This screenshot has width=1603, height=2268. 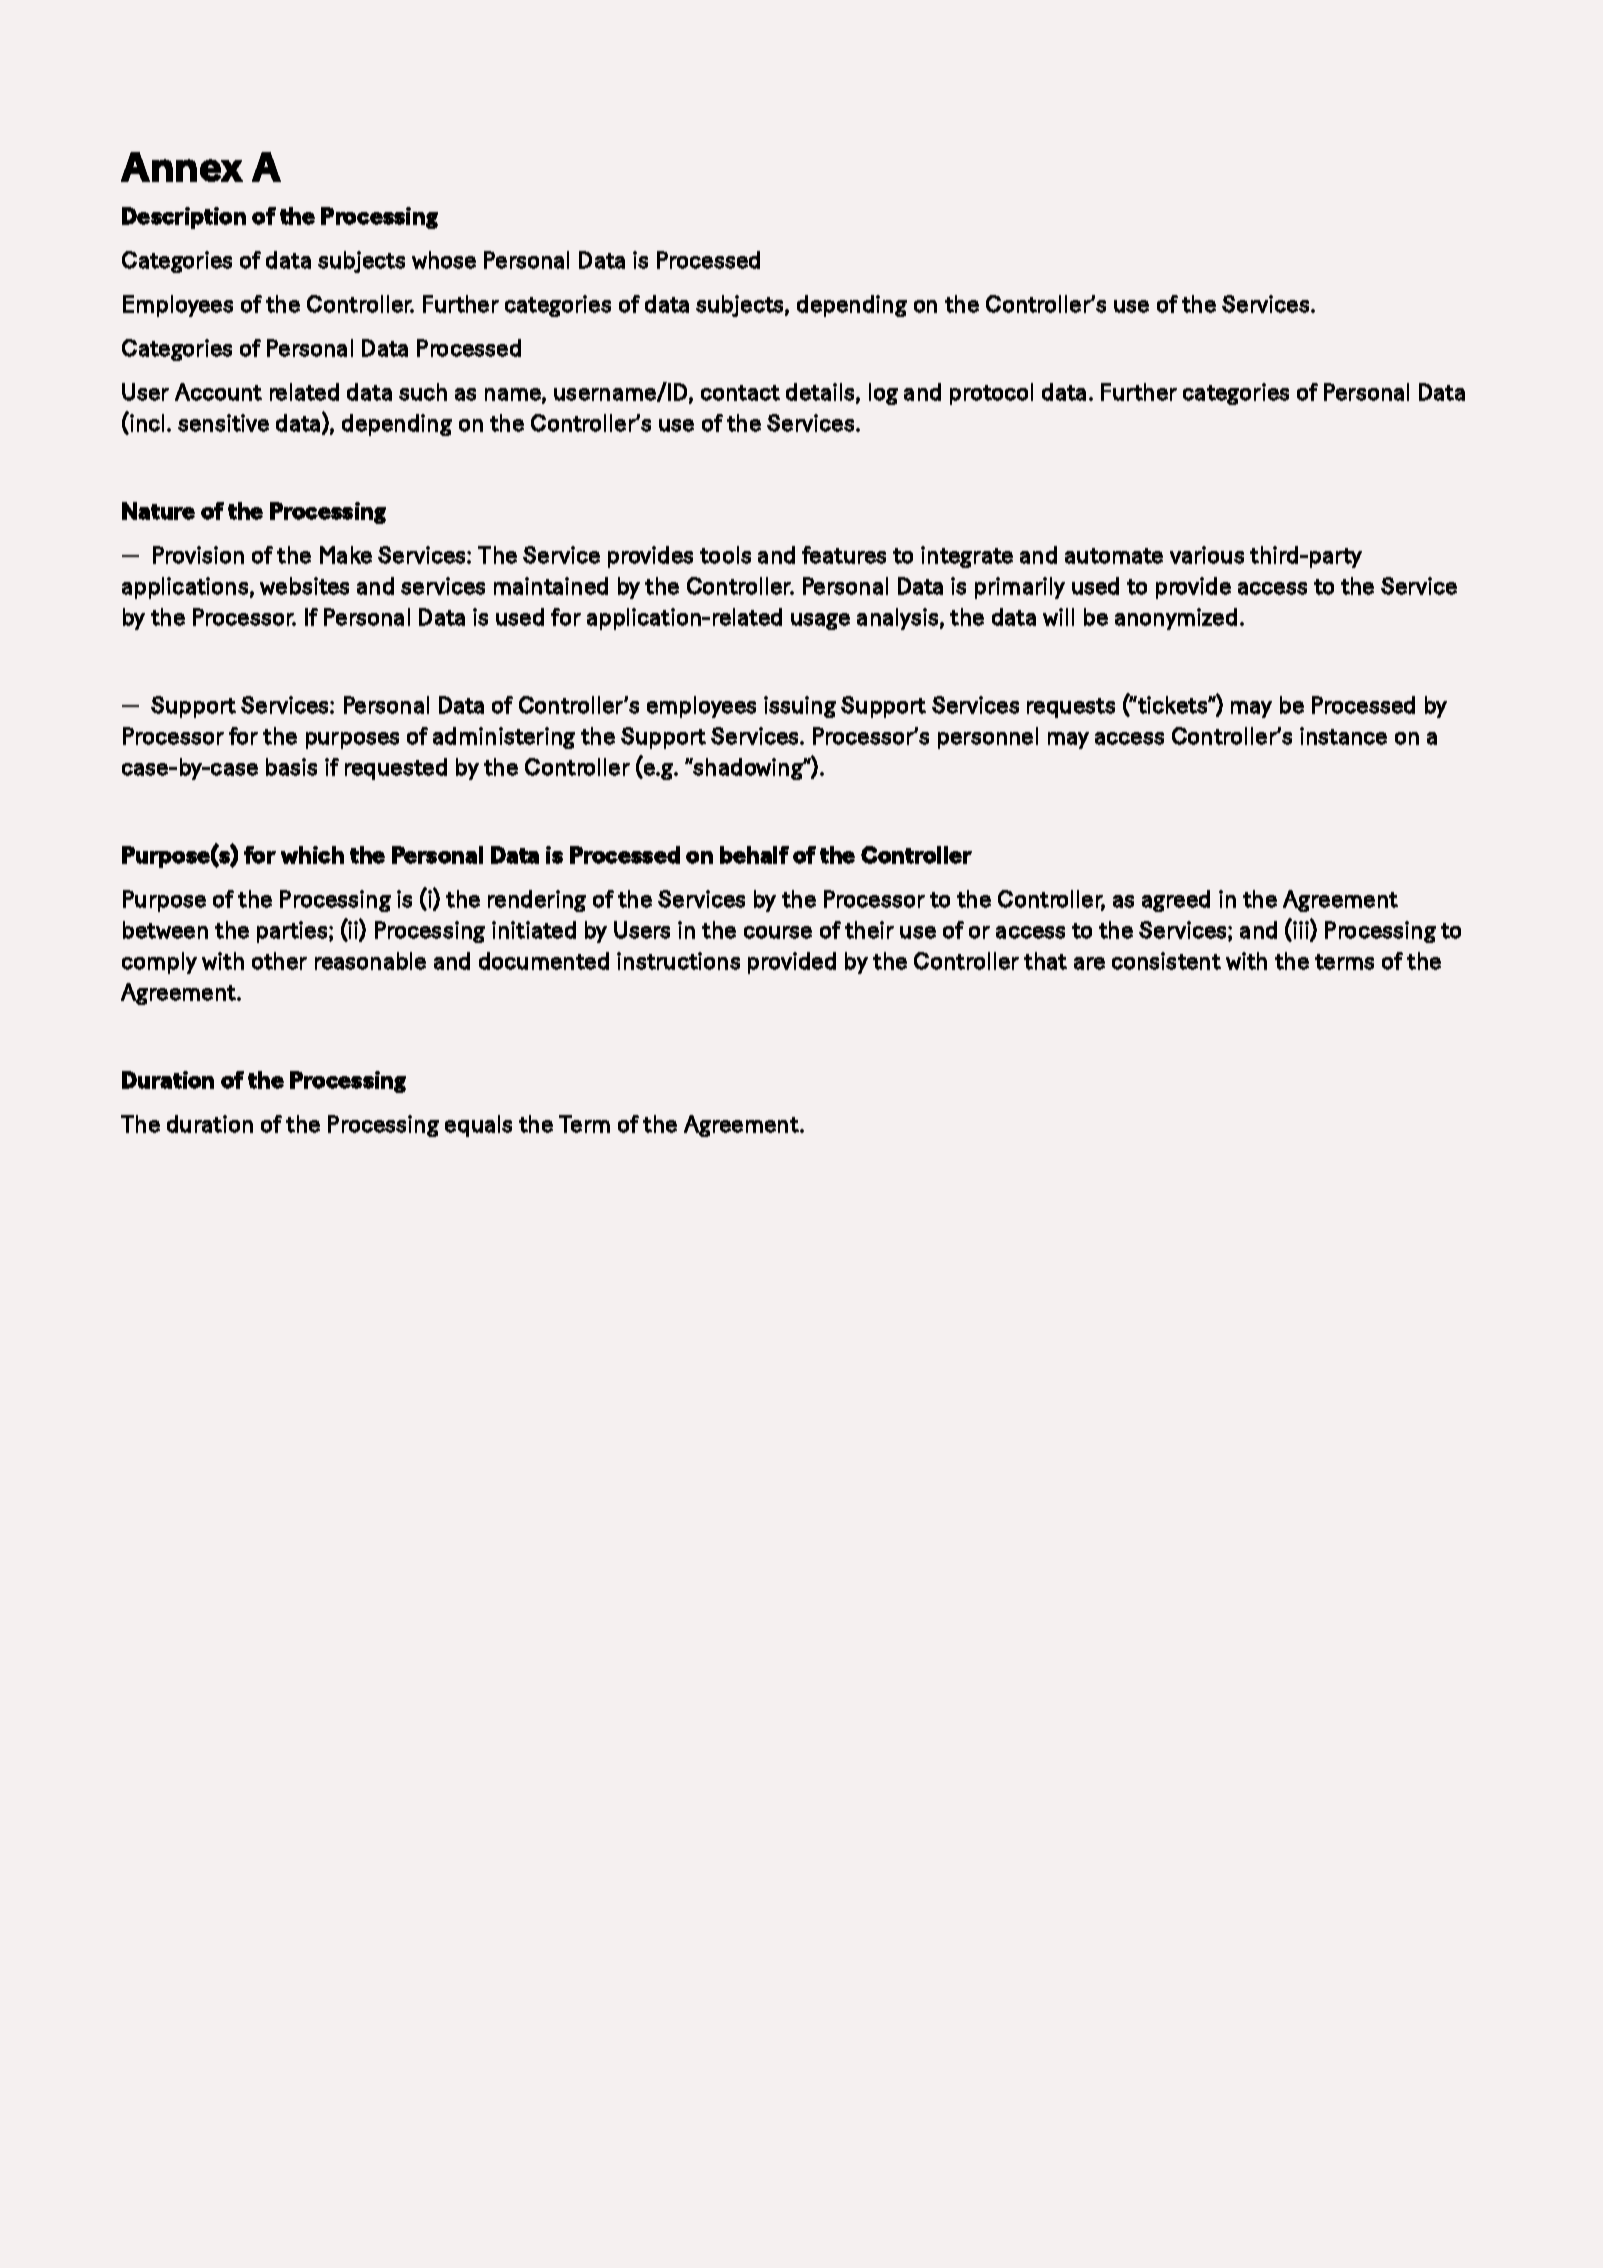 What do you see at coordinates (740, 393) in the screenshot?
I see `contact` at bounding box center [740, 393].
